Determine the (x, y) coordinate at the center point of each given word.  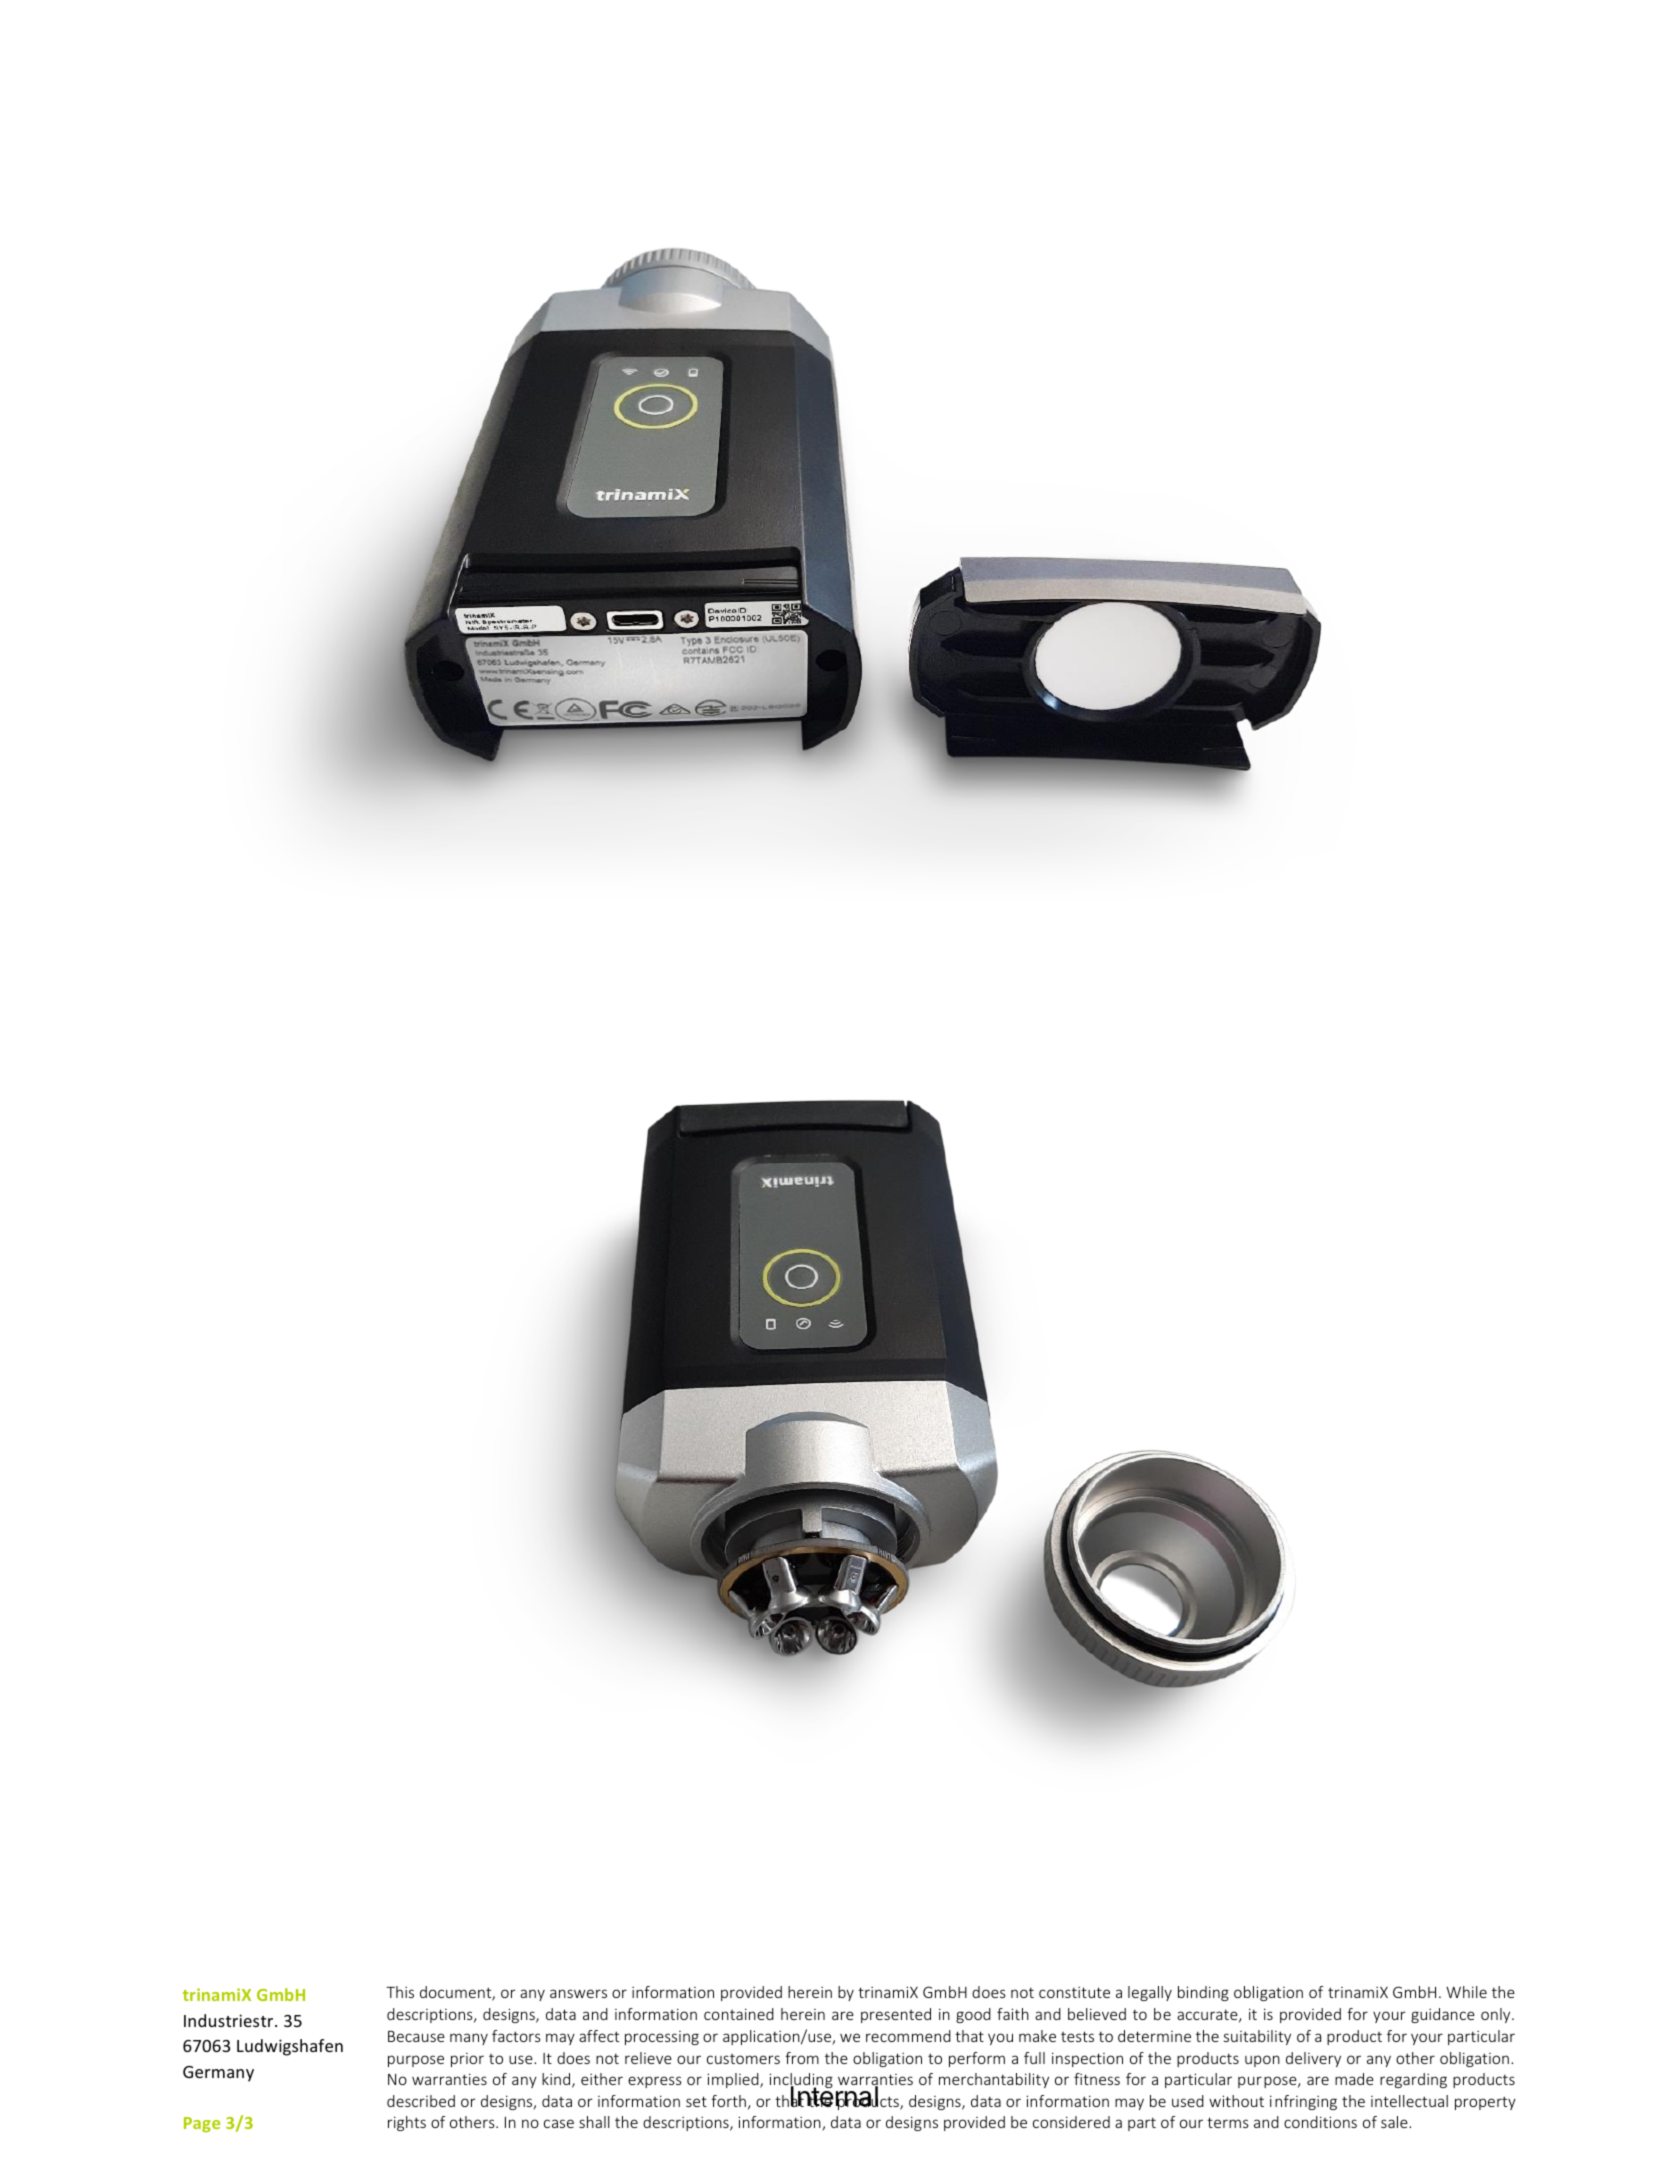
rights (407, 2123)
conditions (1320, 2122)
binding (1203, 1993)
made (1354, 2079)
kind (557, 2080)
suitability (1257, 2037)
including (801, 2082)
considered (1071, 2122)
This (400, 1992)
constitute (1074, 1992)
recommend (908, 2036)
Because (416, 2036)
